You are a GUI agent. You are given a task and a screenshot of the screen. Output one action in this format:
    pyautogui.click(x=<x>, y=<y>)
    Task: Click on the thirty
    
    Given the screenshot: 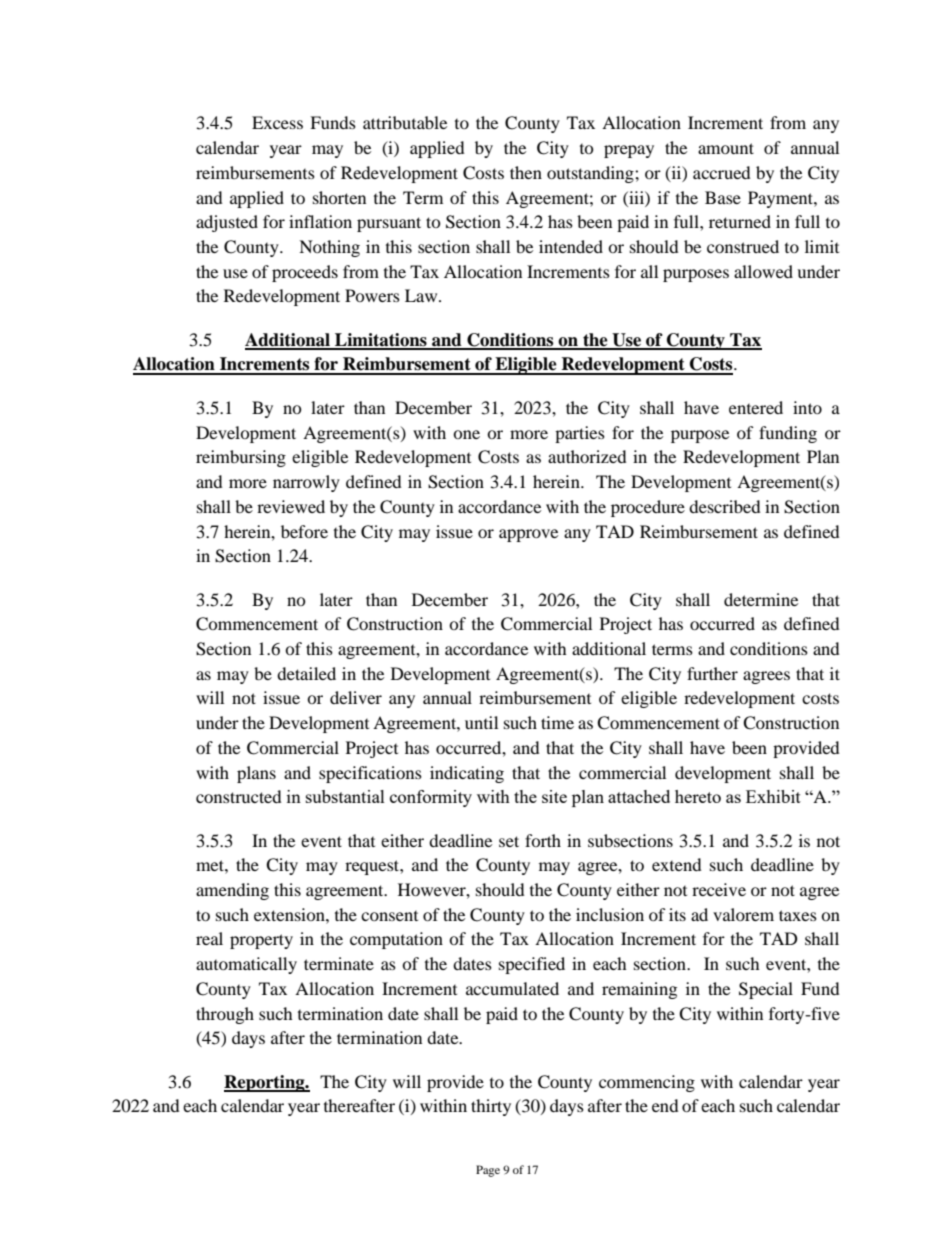 What is the action you would take?
    pyautogui.click(x=491, y=1107)
